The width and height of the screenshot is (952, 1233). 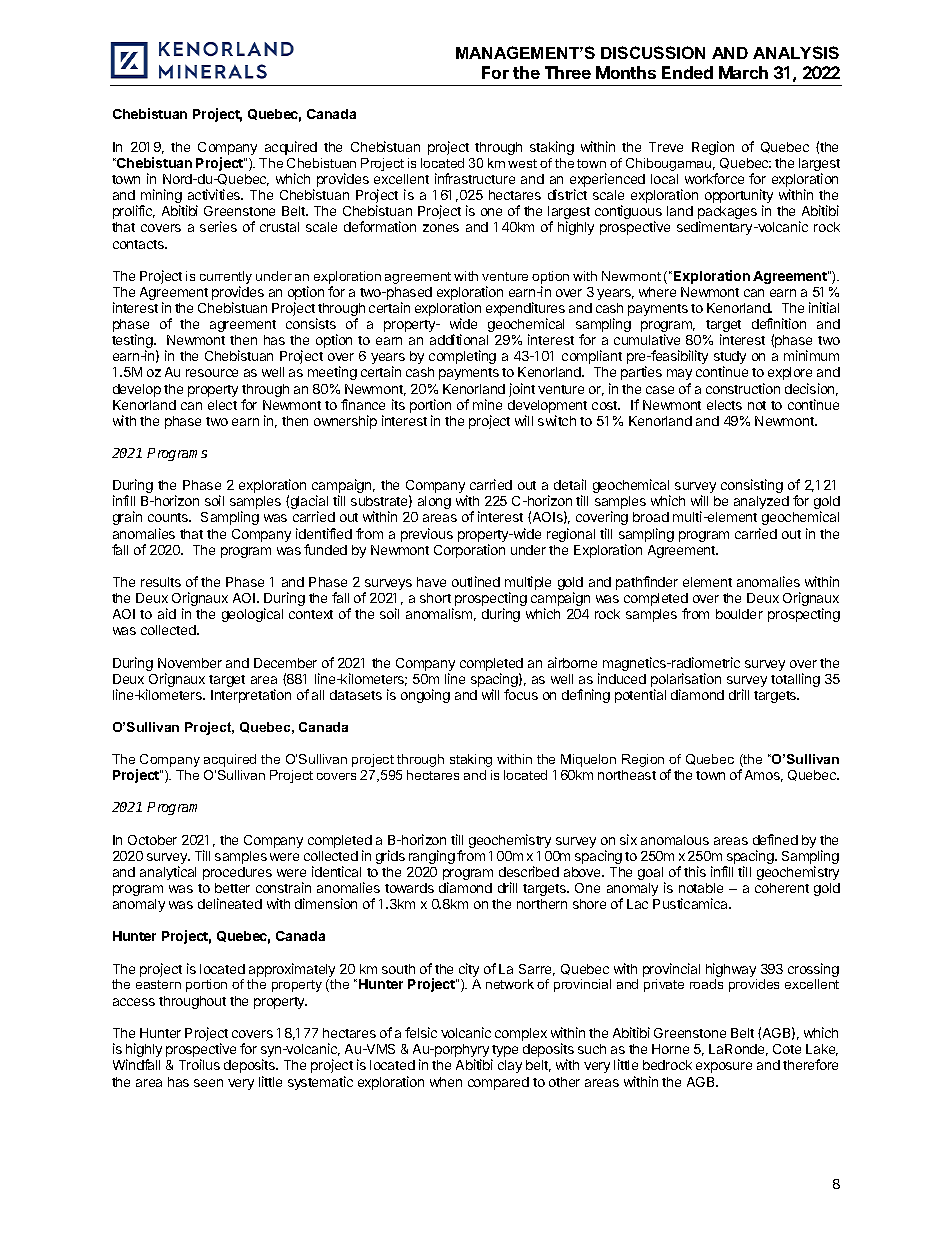 What do you see at coordinates (152, 840) in the screenshot?
I see `October` at bounding box center [152, 840].
